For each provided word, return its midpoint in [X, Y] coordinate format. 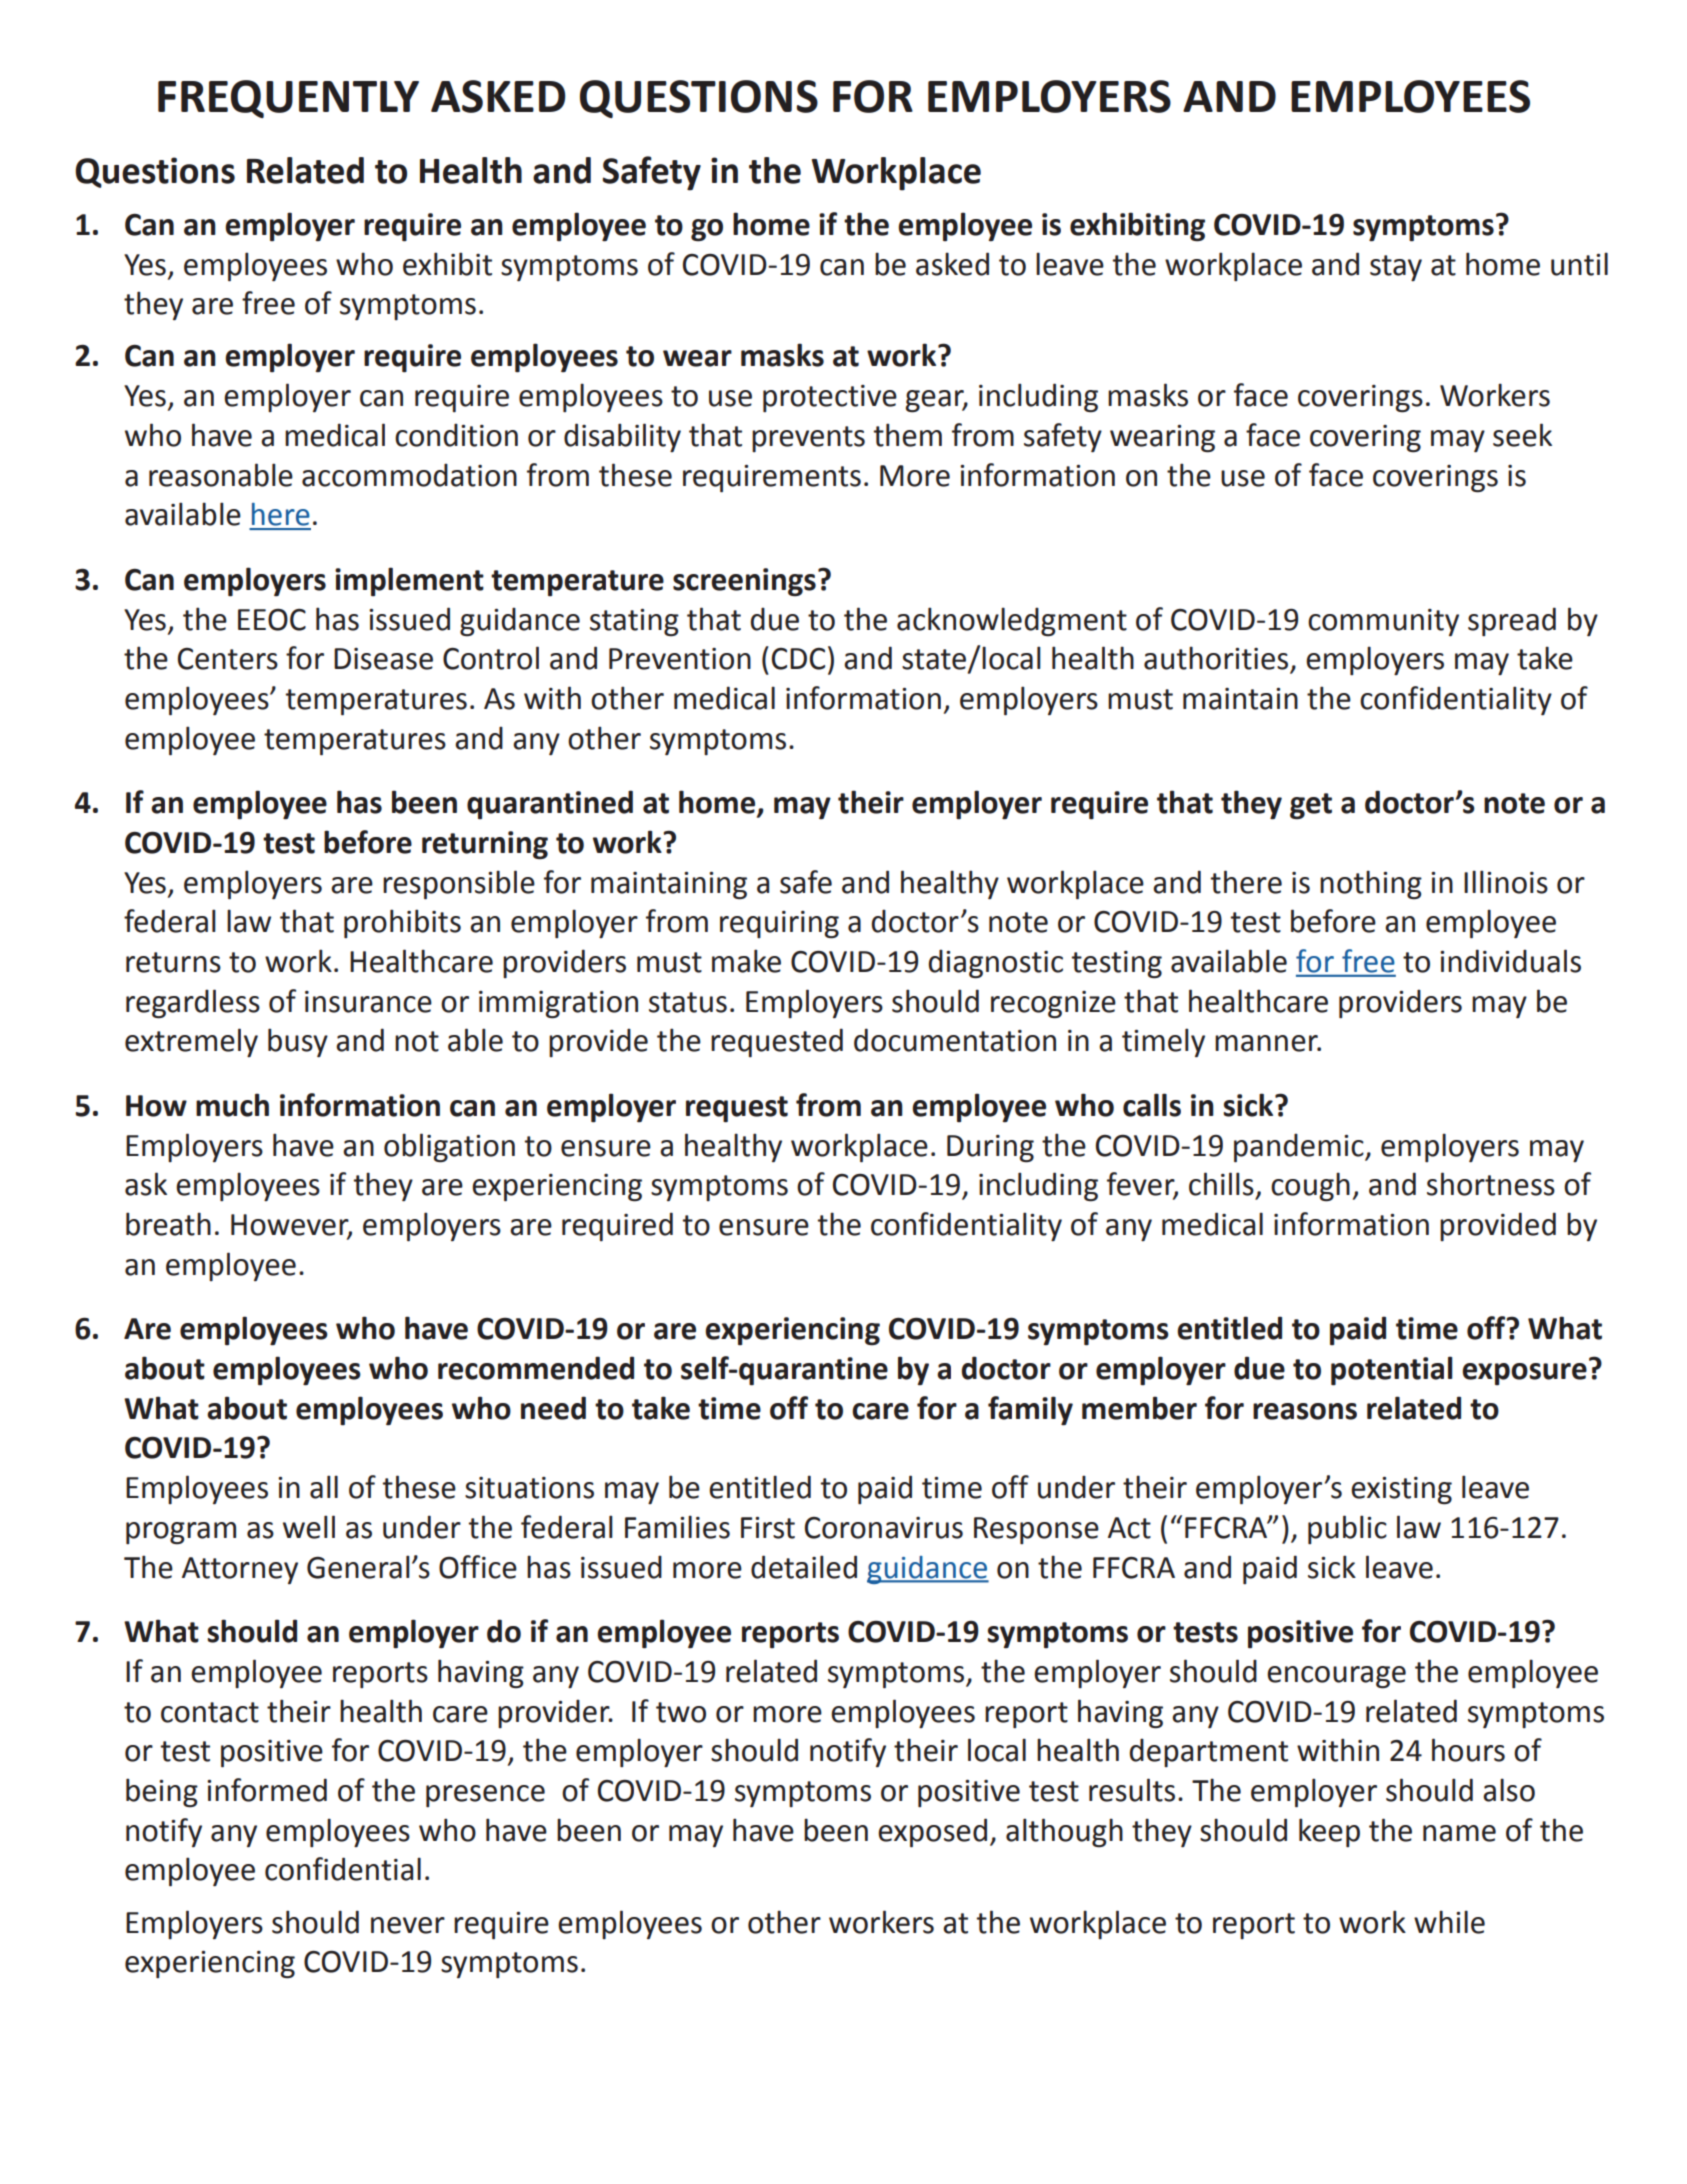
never [408, 1925]
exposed [932, 1833]
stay [1396, 268]
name [1459, 1833]
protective [830, 398]
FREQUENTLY [288, 99]
